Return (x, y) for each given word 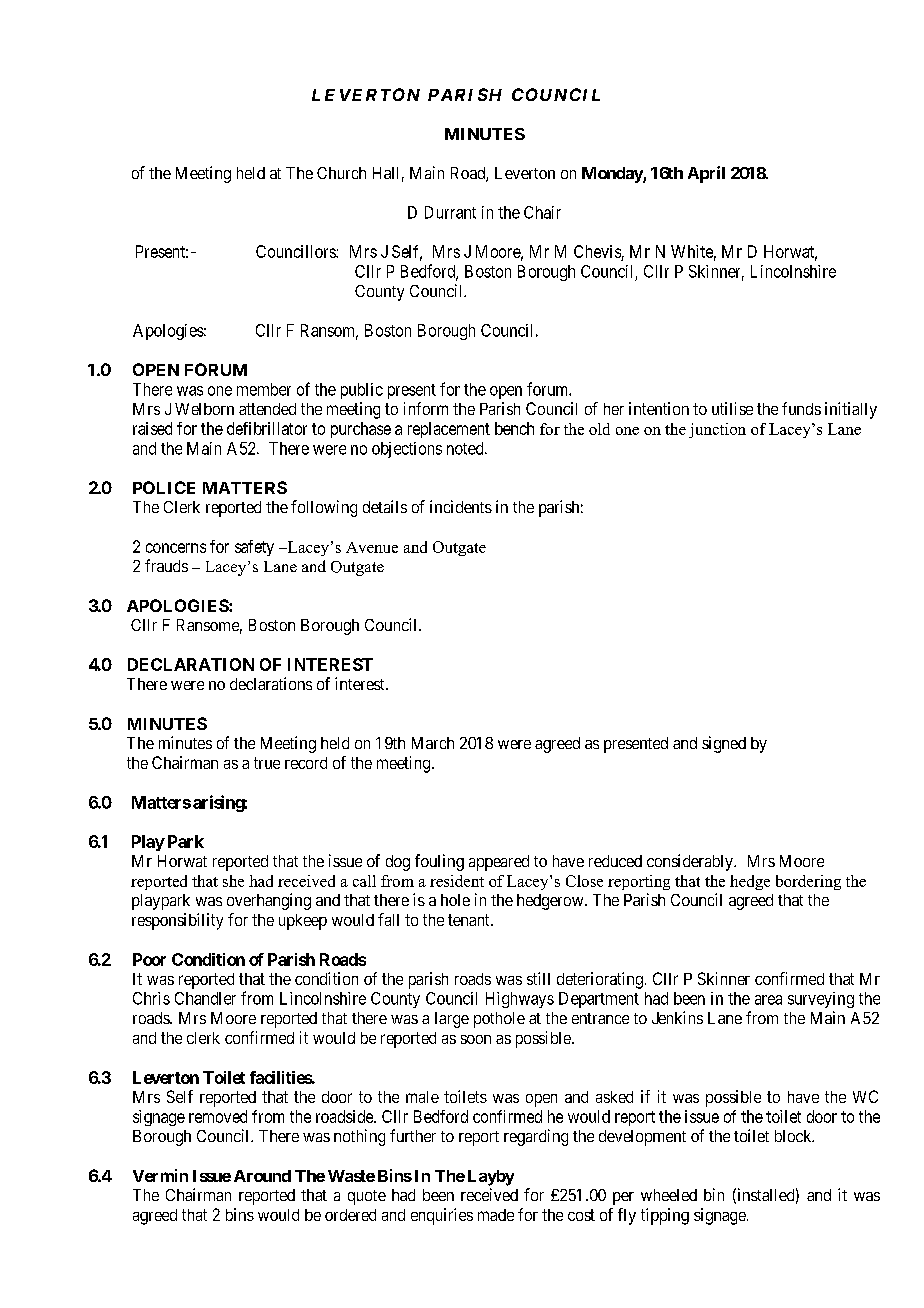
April (706, 174)
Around (262, 1176)
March (433, 743)
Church (341, 173)
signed (724, 744)
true (267, 763)
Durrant (450, 212)
